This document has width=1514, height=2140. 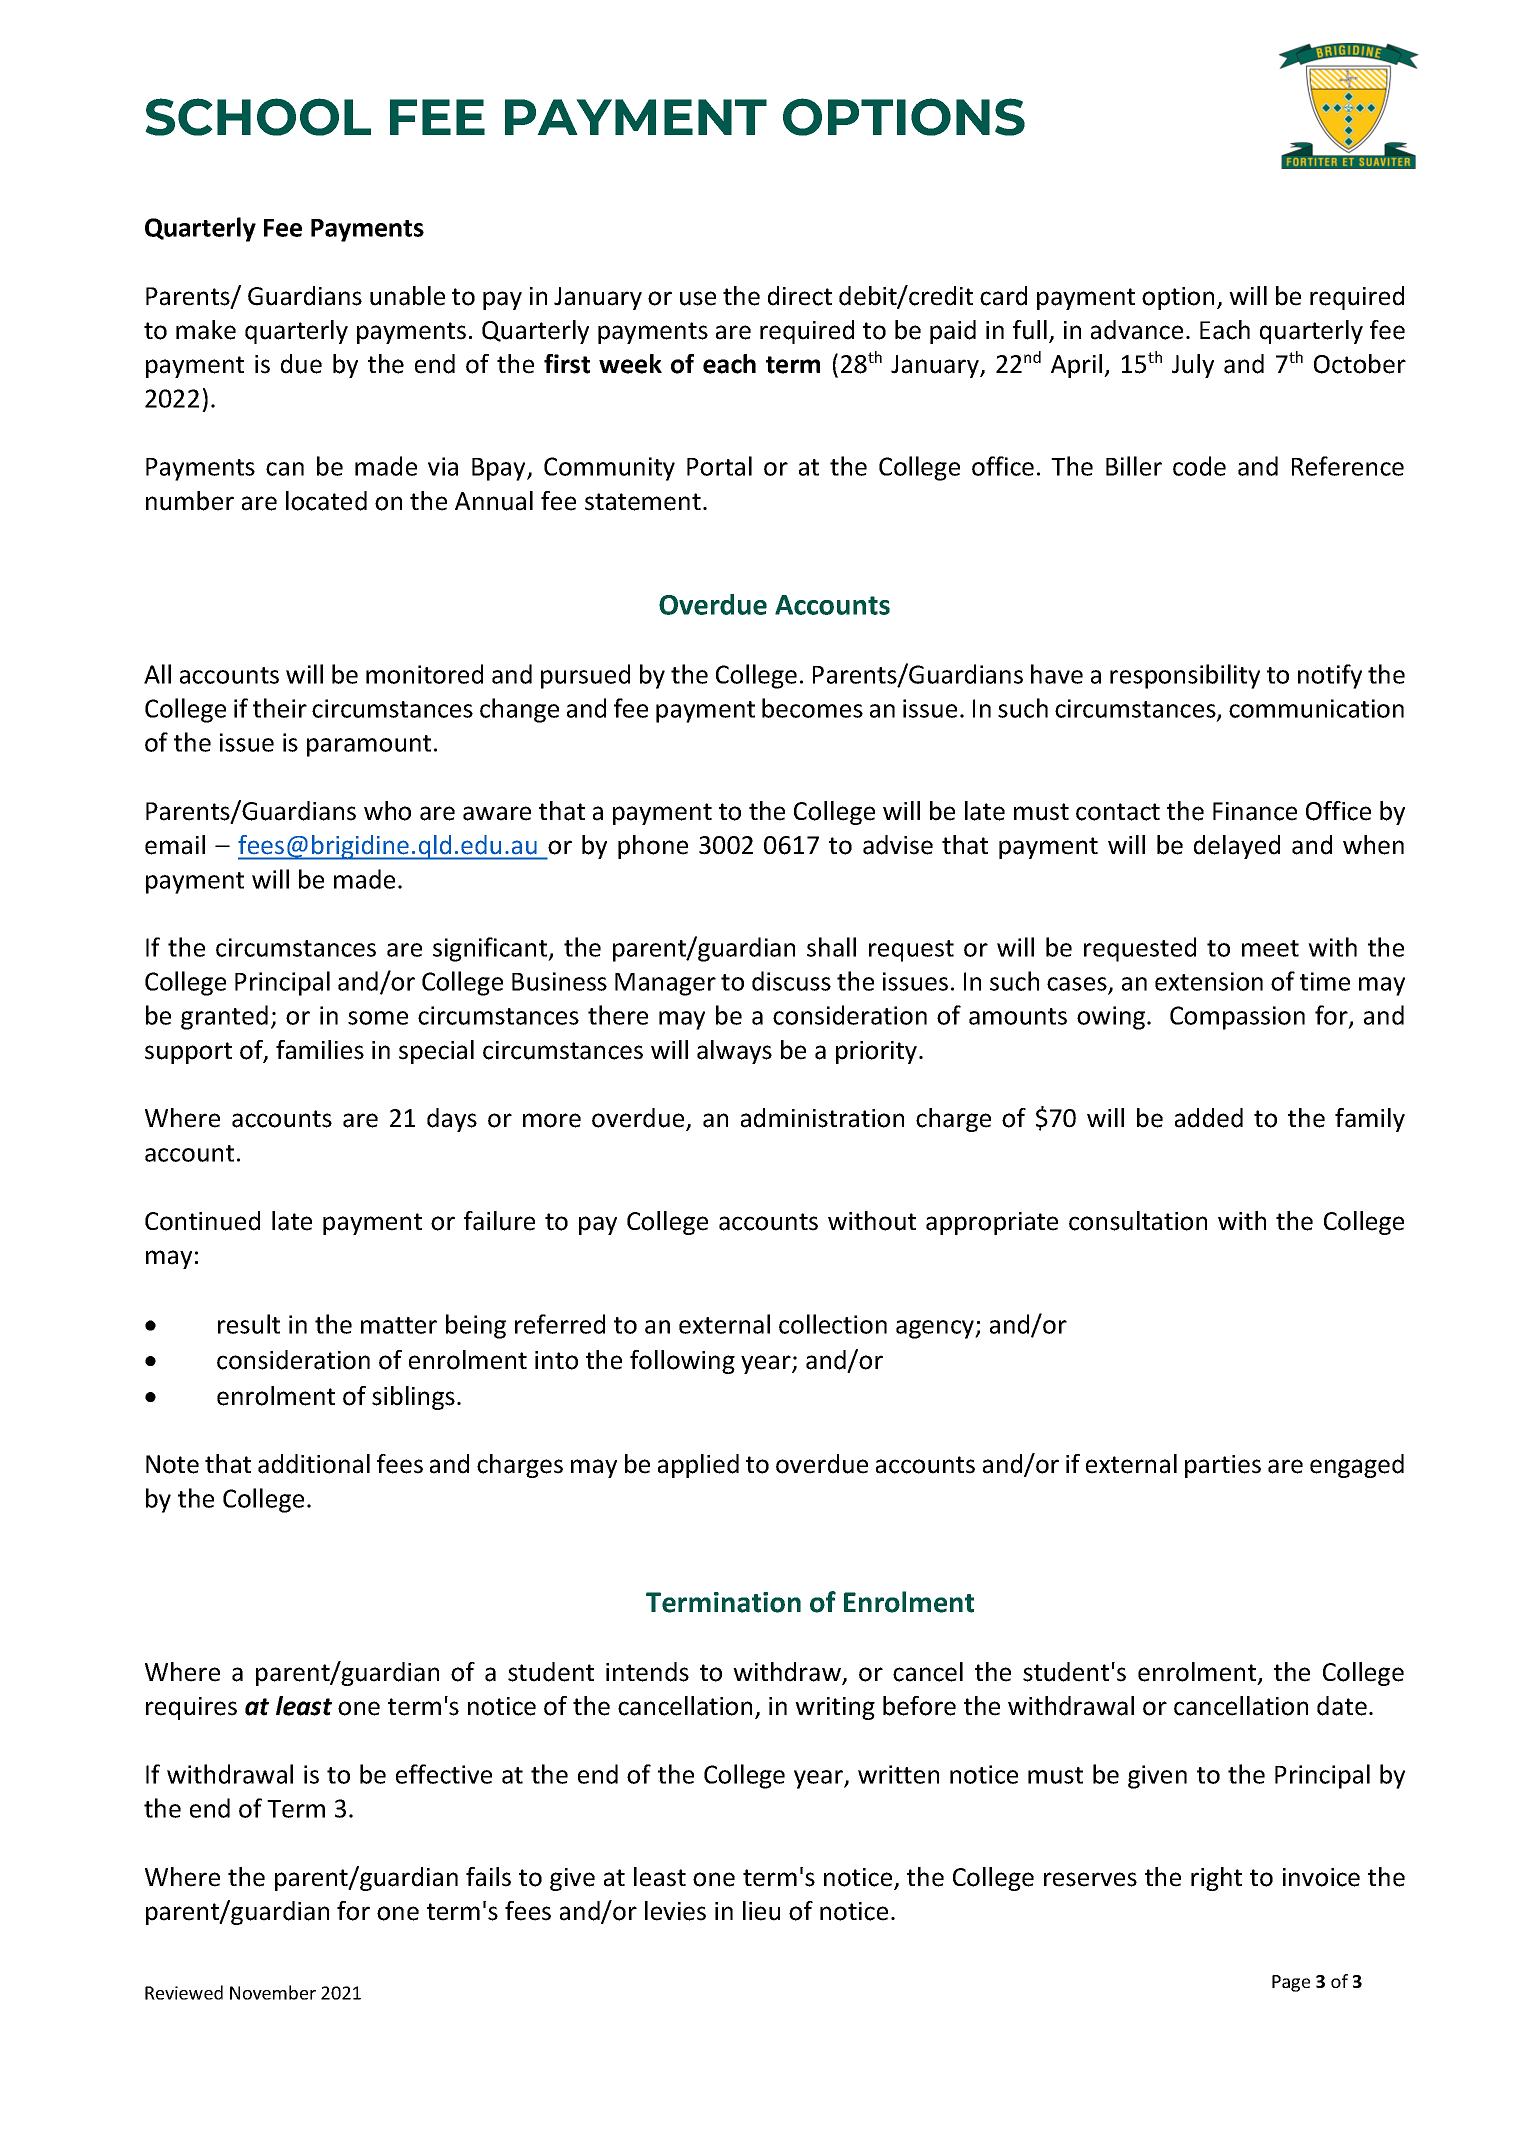 I want to click on November, so click(x=273, y=1992).
